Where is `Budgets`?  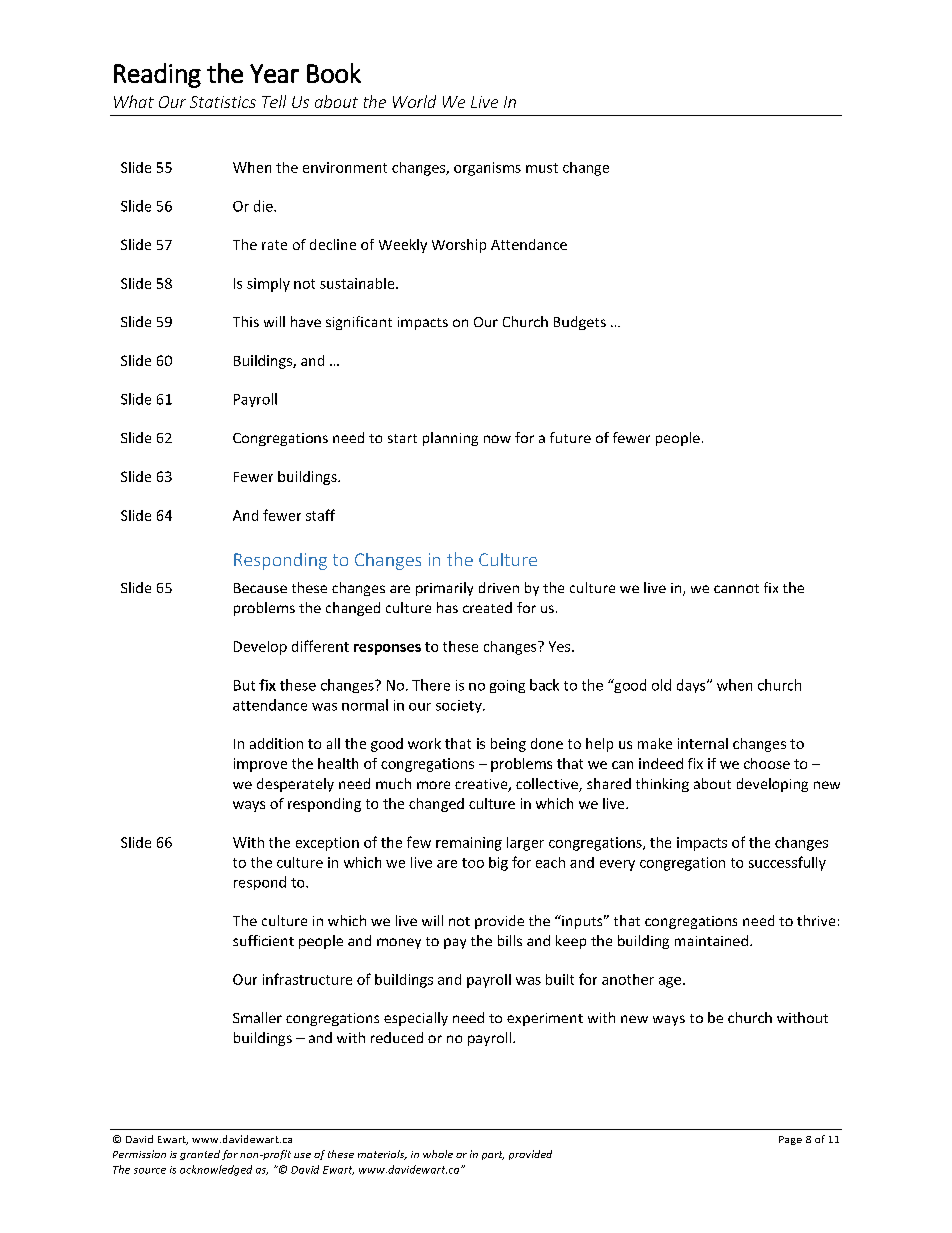 Budgets is located at coordinates (580, 323).
